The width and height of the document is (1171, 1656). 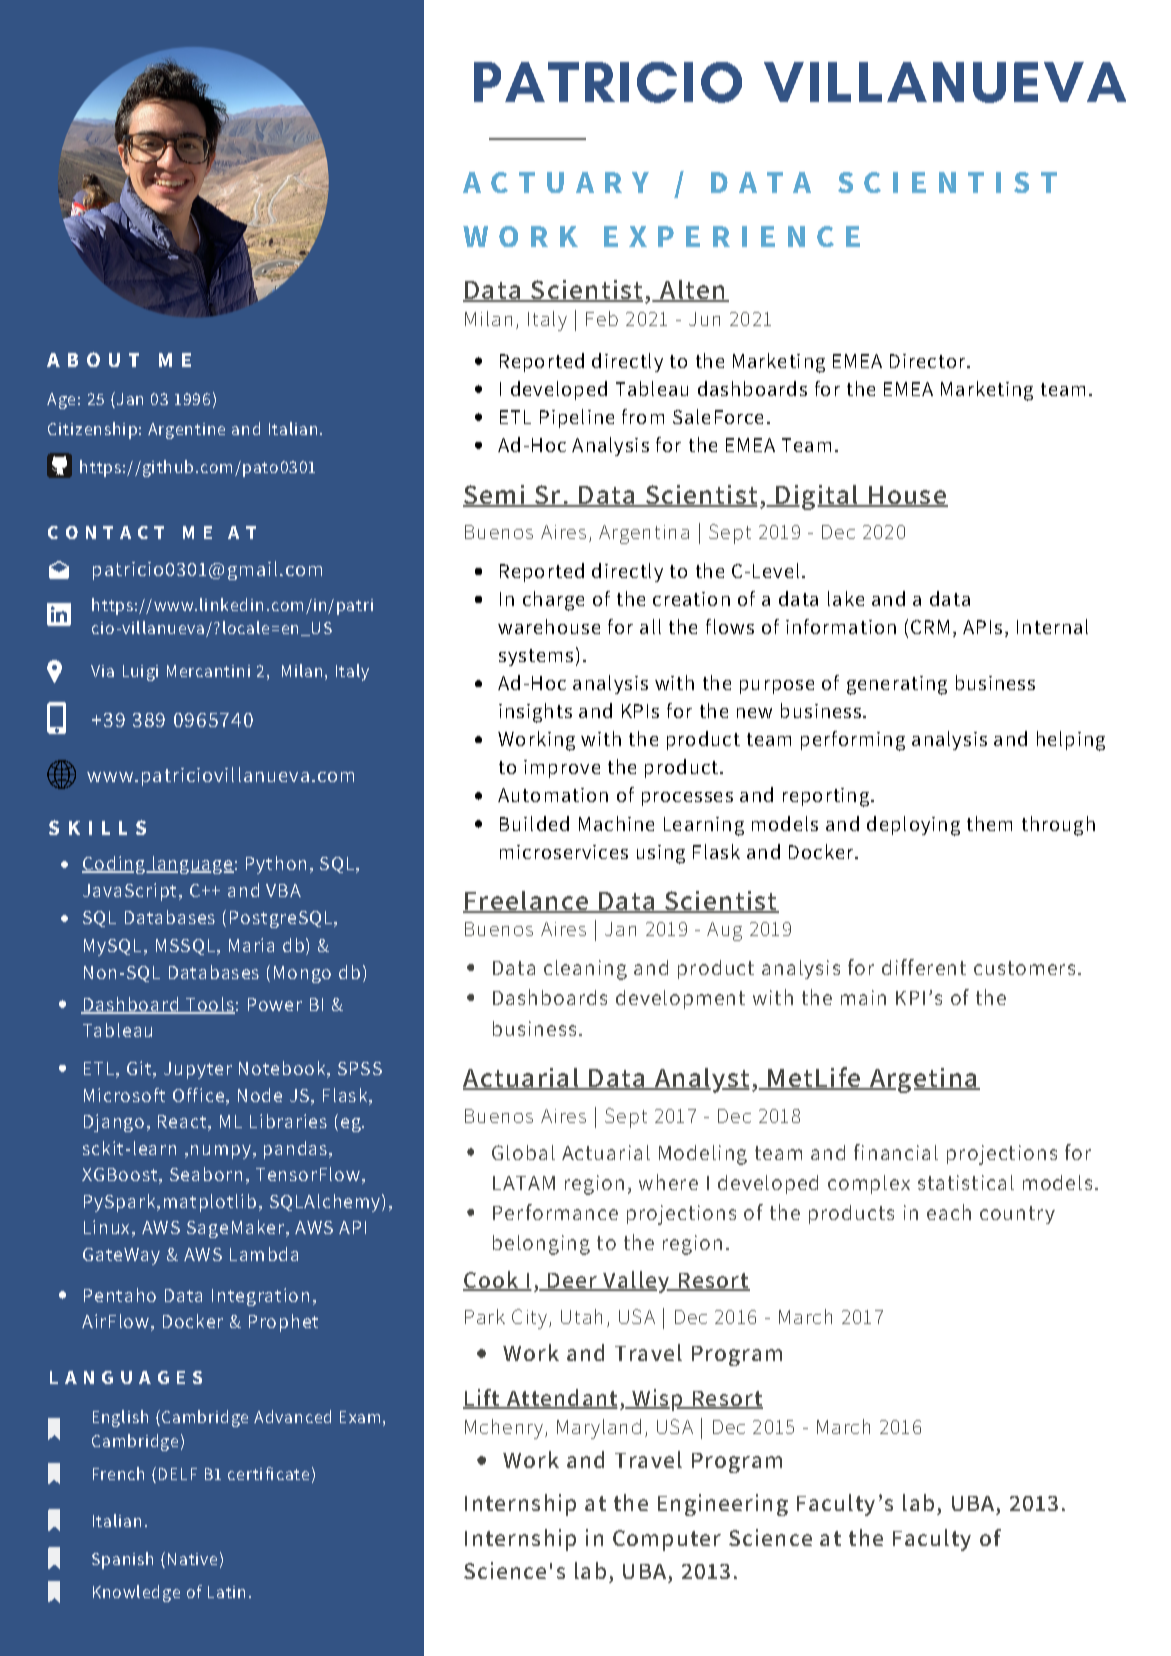 I want to click on Argentine, so click(x=186, y=431).
